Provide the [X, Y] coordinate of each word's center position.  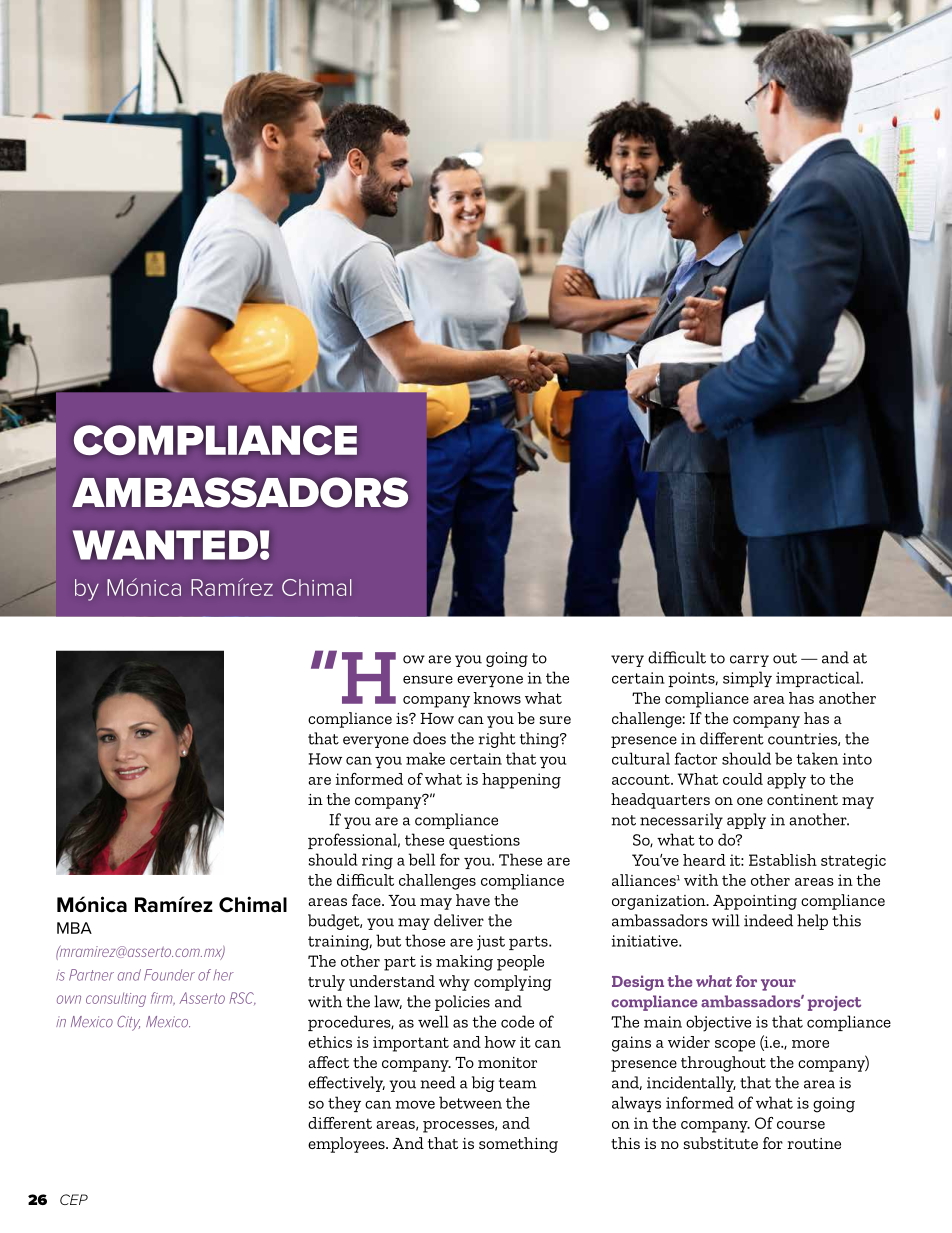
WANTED [165, 545]
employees [347, 1145]
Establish [783, 860]
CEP [74, 1199]
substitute [721, 1143]
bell [422, 859]
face [367, 900]
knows [497, 698]
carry [749, 661]
